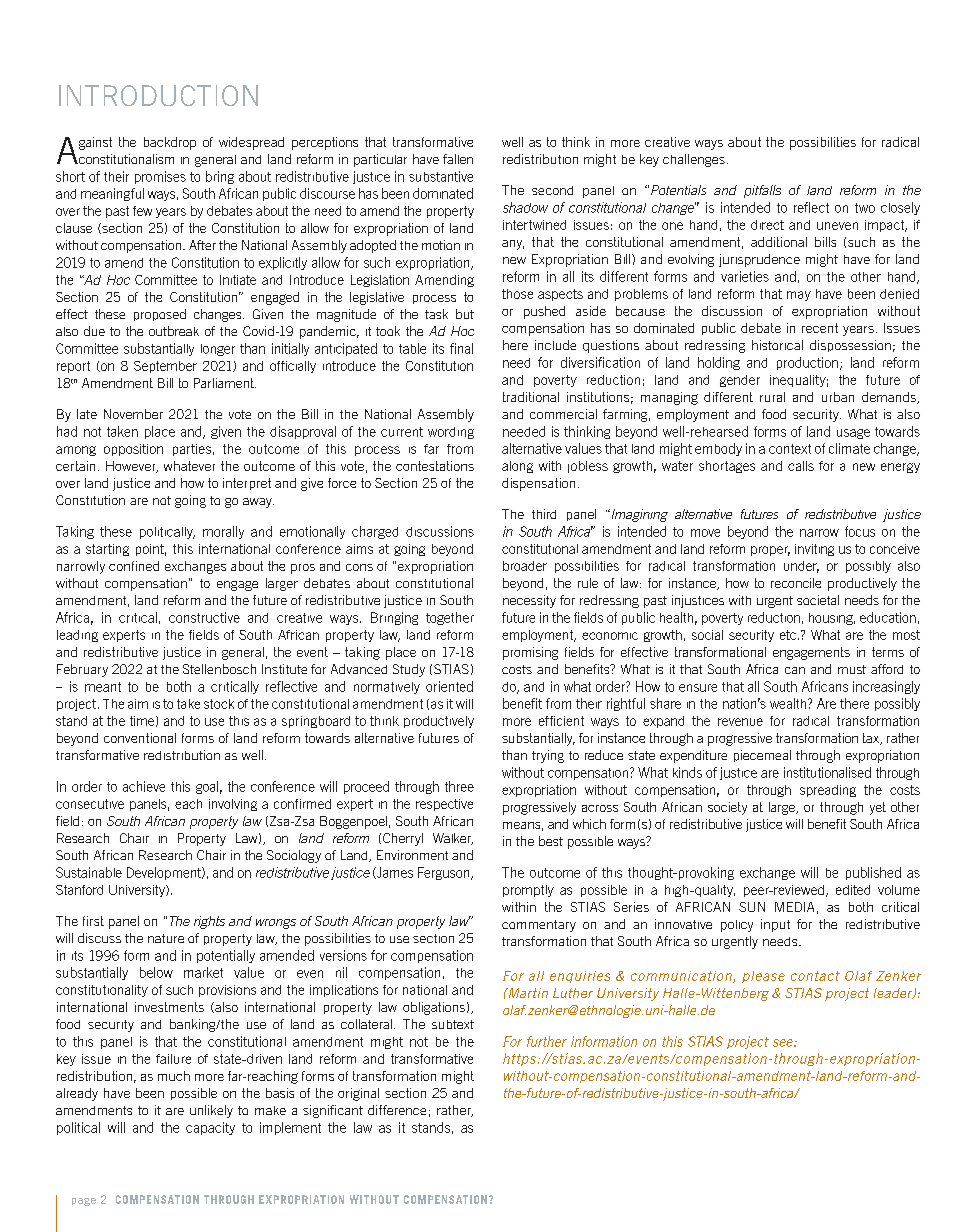  What do you see at coordinates (210, 1128) in the image?
I see `capacity` at bounding box center [210, 1128].
